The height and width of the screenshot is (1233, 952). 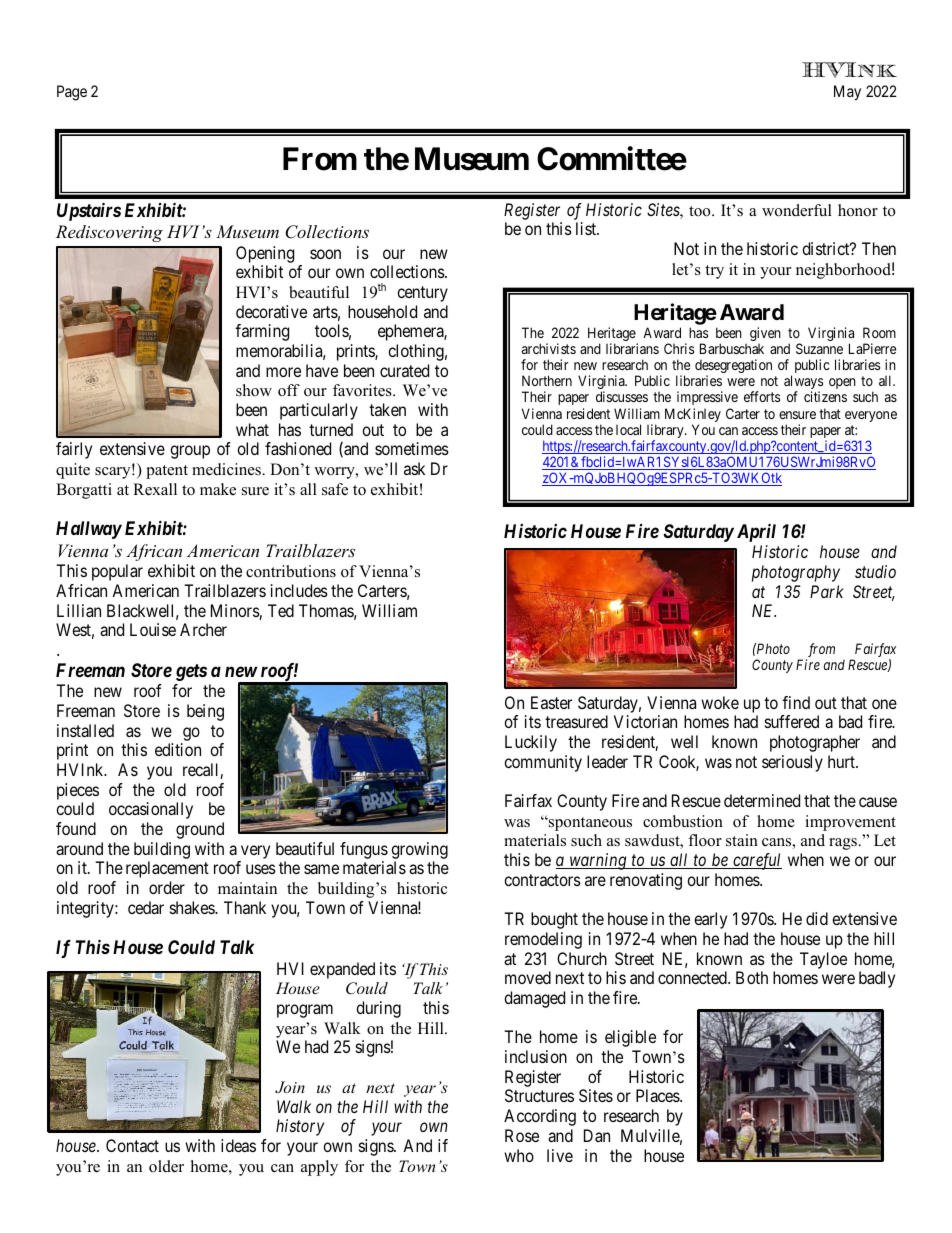 I want to click on always, so click(x=803, y=383).
